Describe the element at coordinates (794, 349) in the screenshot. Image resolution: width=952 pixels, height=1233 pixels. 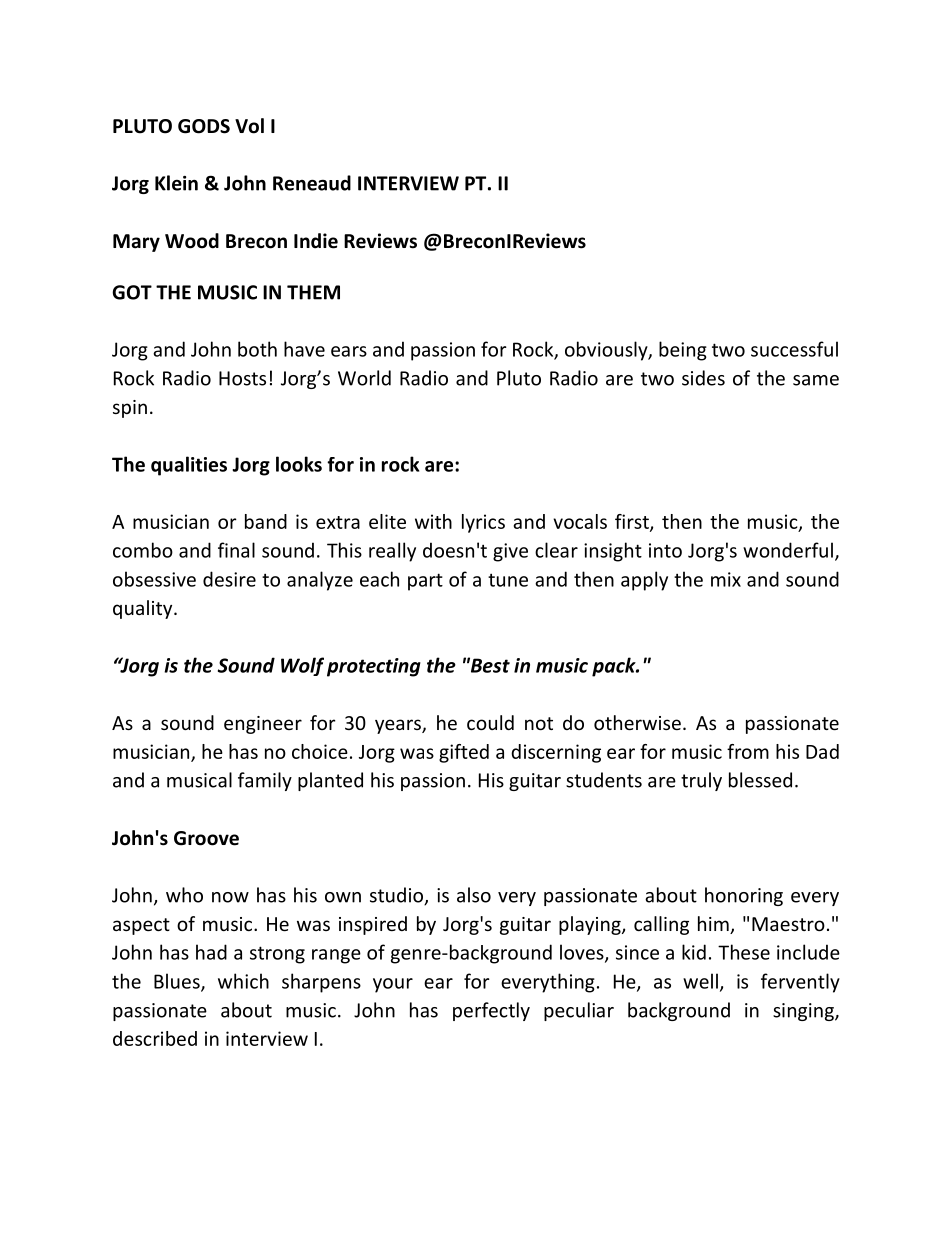
I see `successful` at that location.
